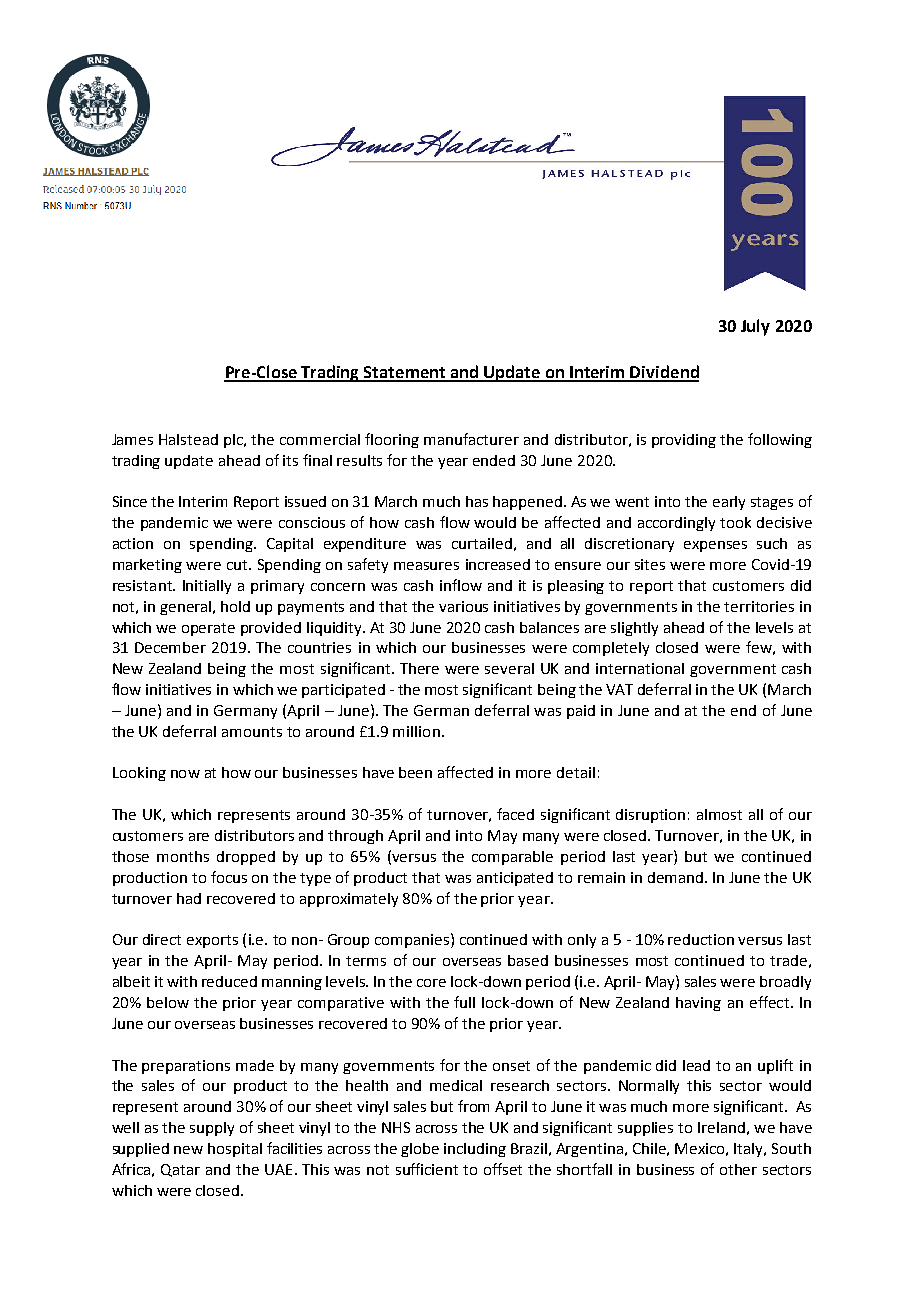 The height and width of the screenshot is (1308, 924). What do you see at coordinates (431, 983) in the screenshot?
I see `core` at bounding box center [431, 983].
